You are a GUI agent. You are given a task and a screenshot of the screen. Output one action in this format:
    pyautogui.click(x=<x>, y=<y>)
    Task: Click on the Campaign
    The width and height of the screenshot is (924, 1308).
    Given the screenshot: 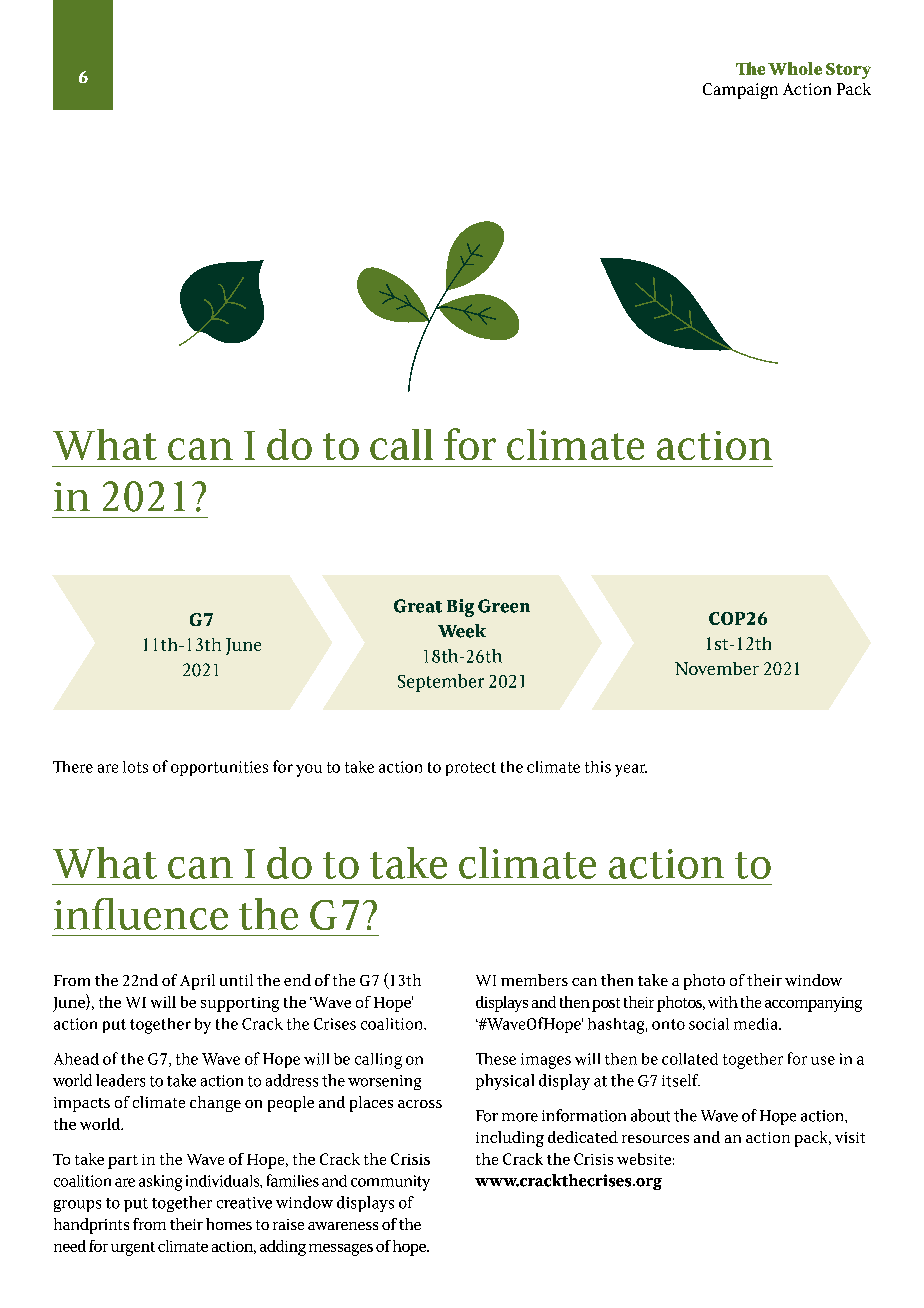 What is the action you would take?
    pyautogui.click(x=740, y=91)
